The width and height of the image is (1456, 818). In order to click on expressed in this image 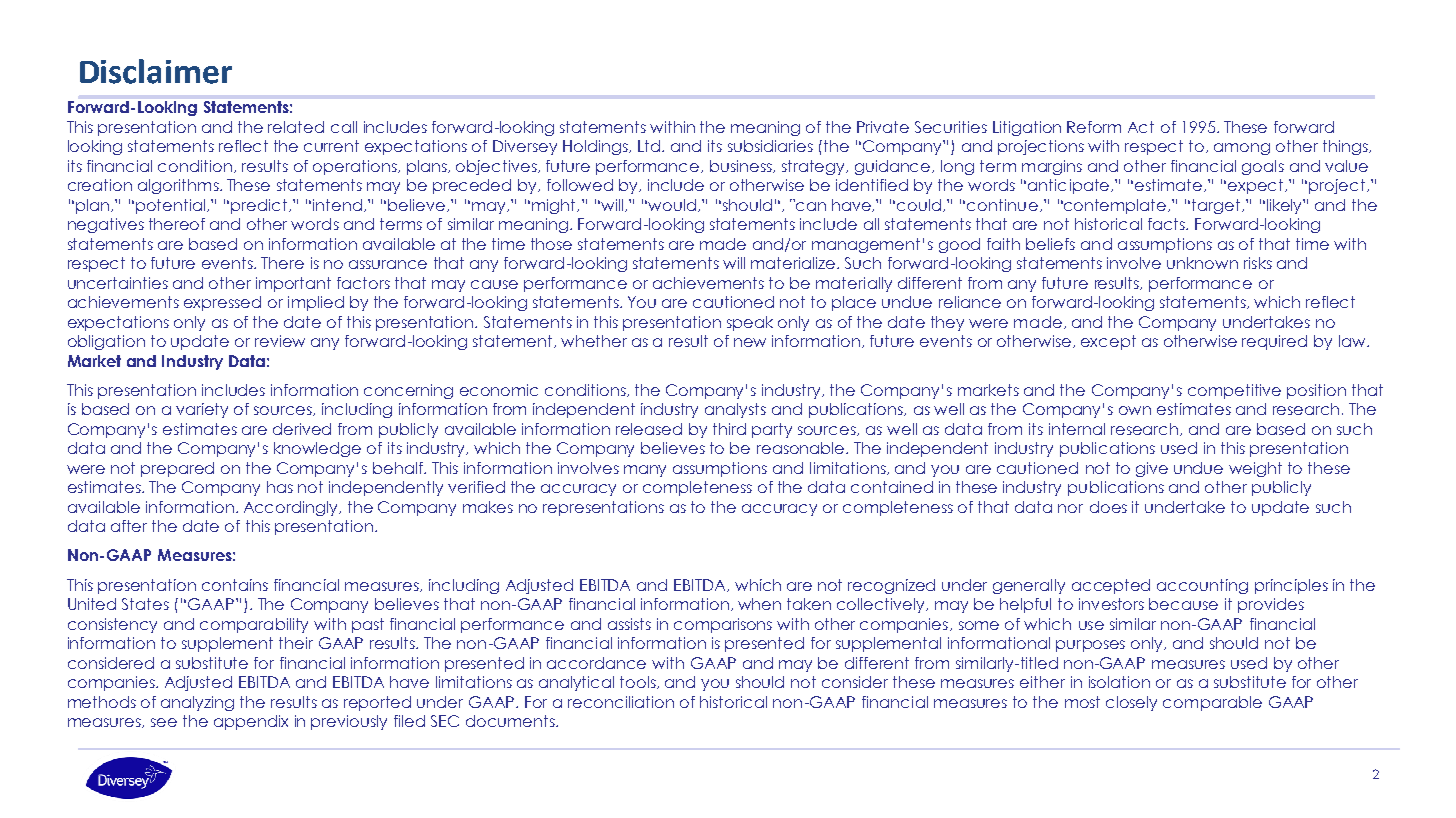, I will do `click(222, 303)`.
